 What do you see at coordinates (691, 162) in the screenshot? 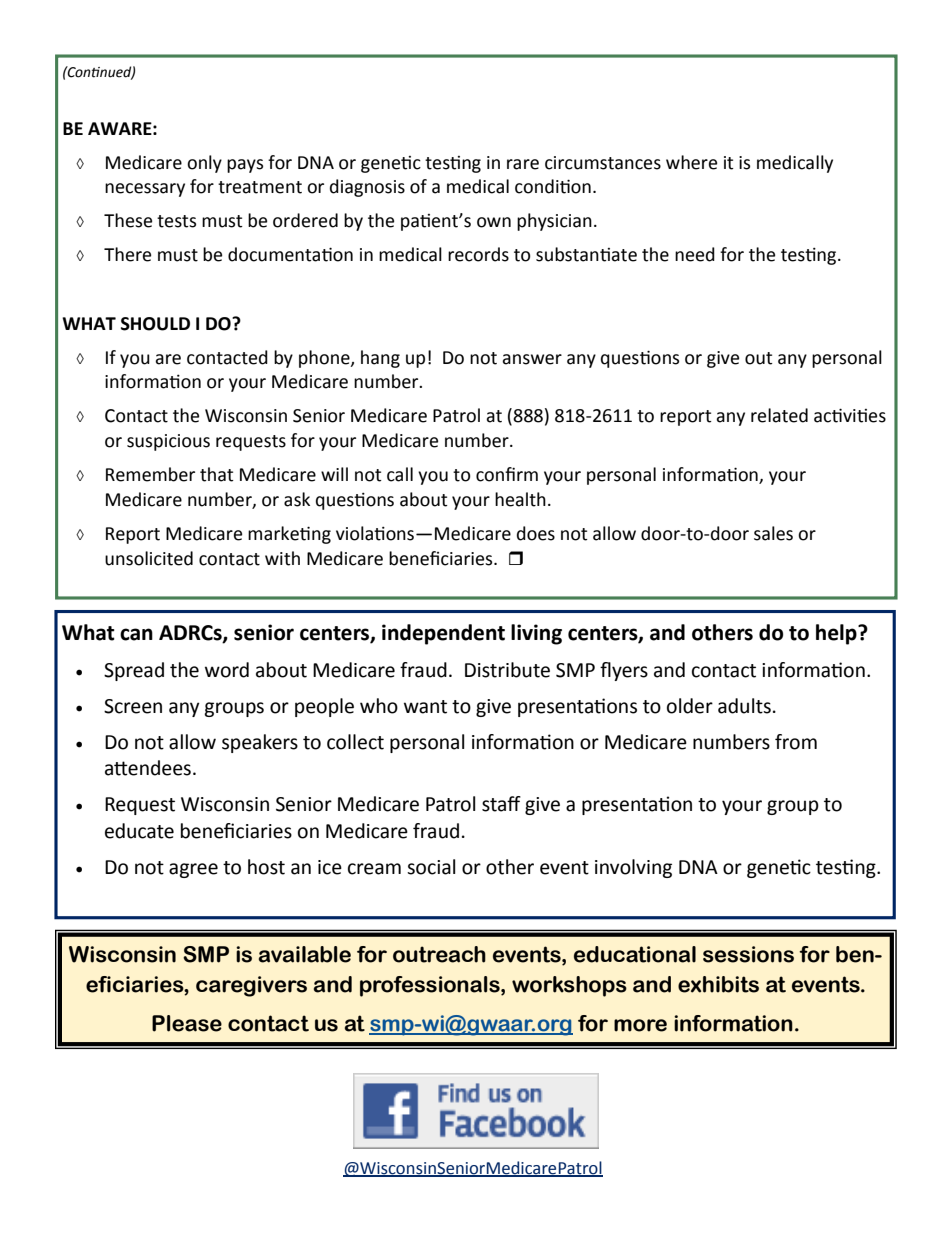
I see `where` at bounding box center [691, 162].
